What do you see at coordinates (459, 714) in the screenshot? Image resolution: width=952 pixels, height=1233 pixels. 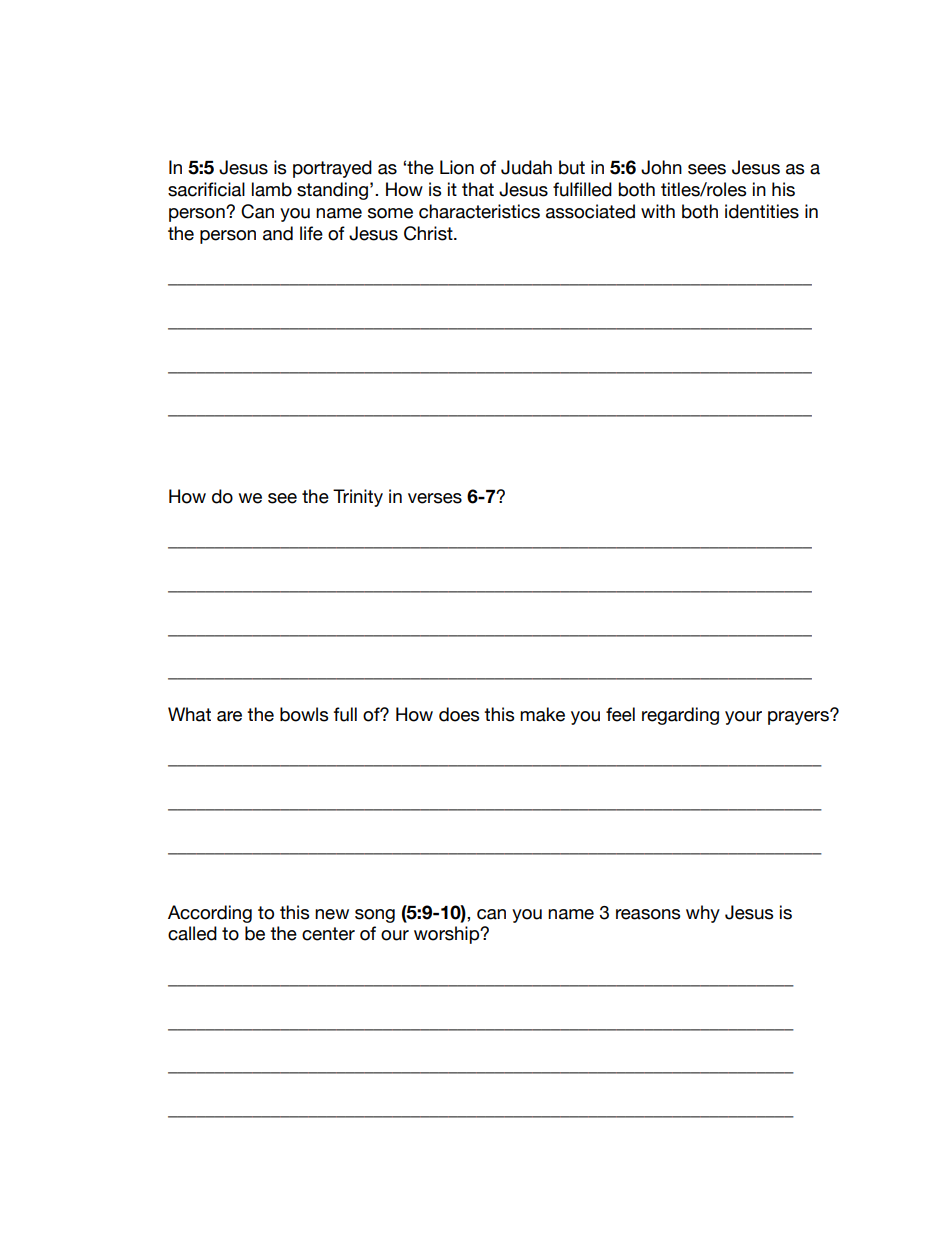 I see `does` at bounding box center [459, 714].
